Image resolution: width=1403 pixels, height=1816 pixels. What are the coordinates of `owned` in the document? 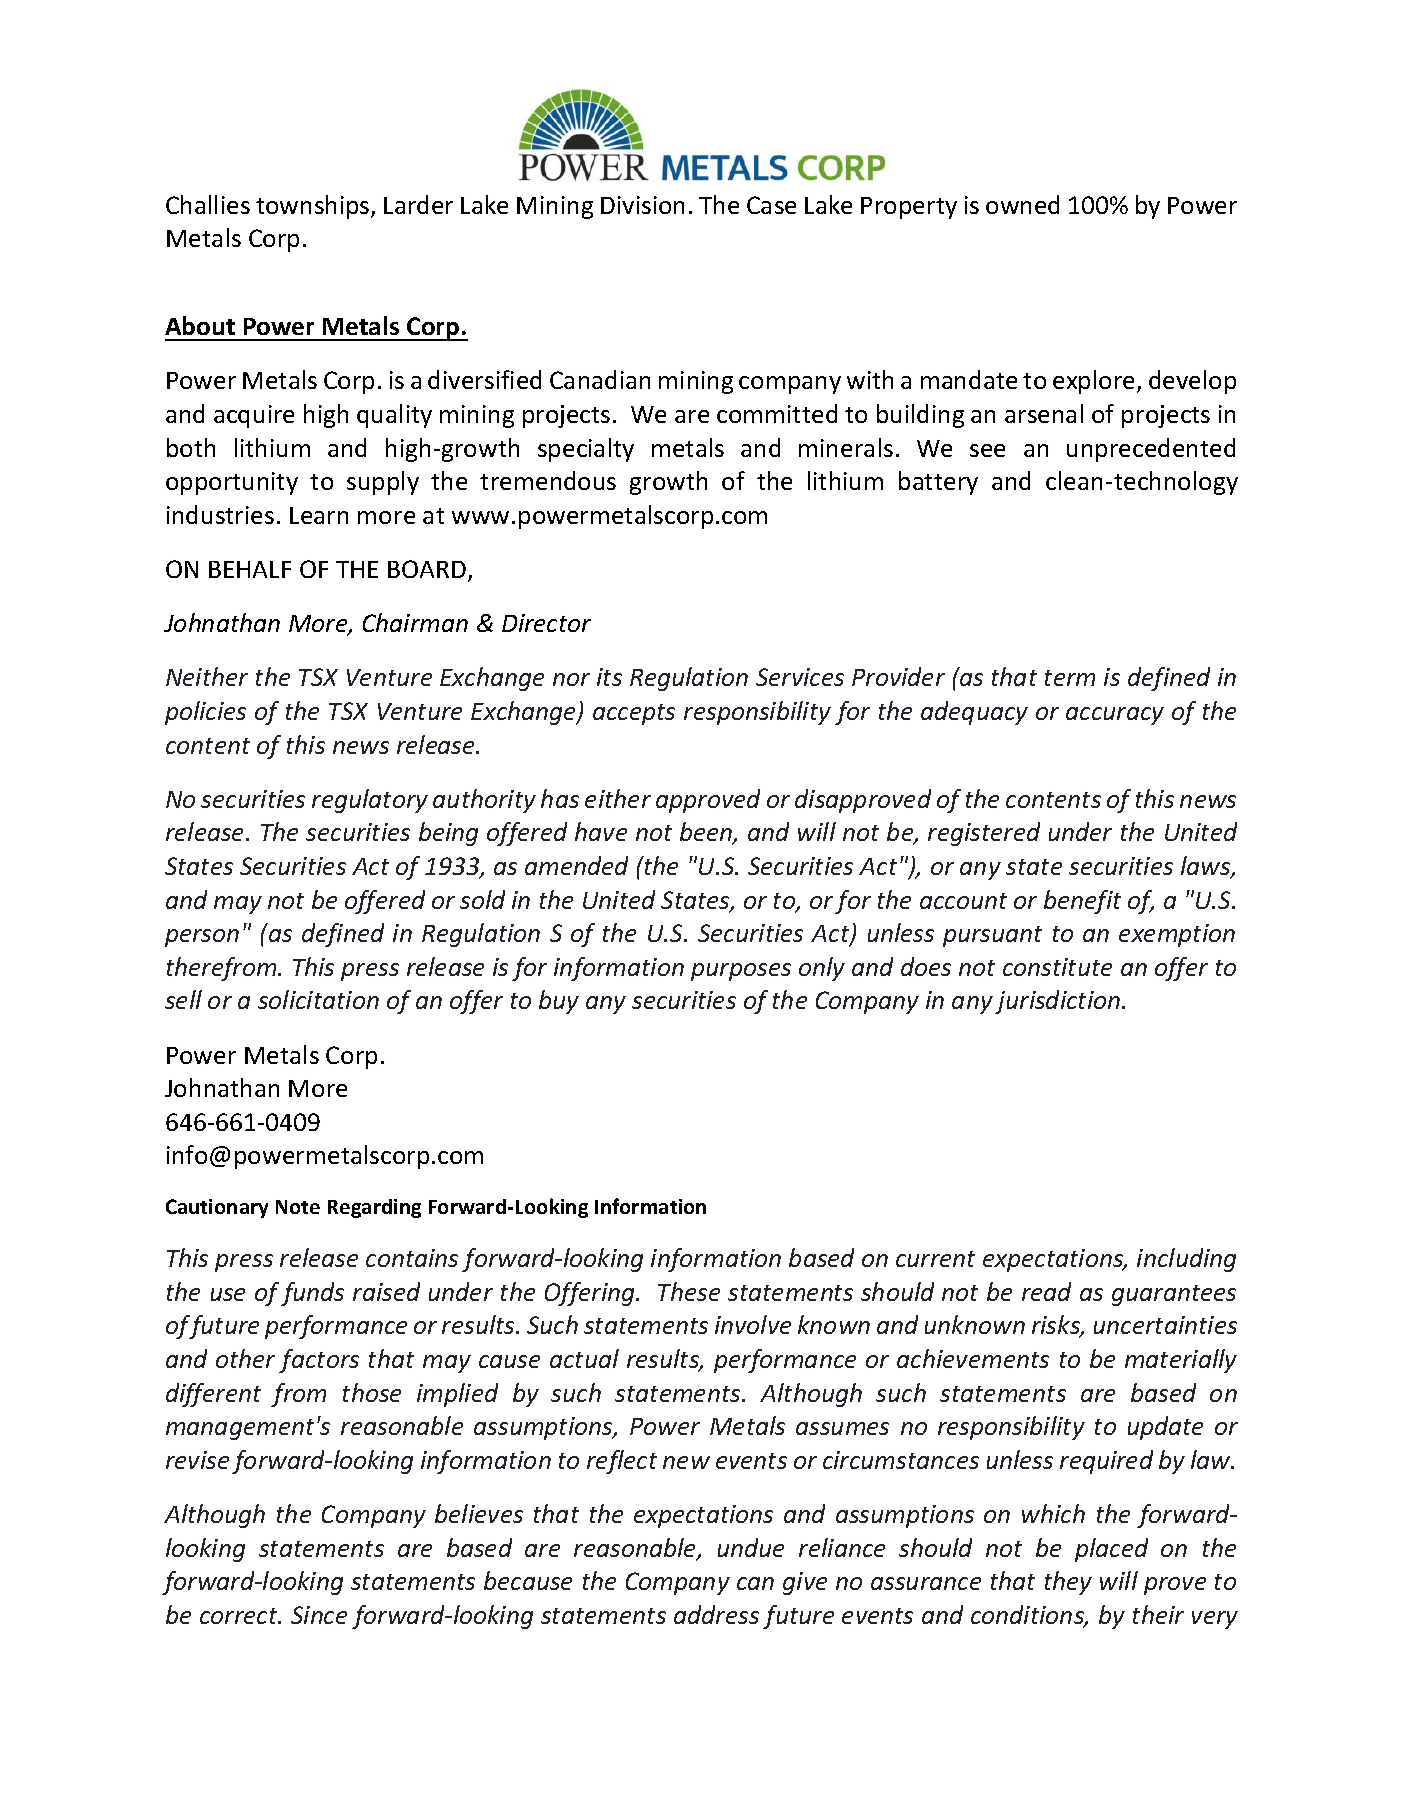 It's located at (1022, 204).
